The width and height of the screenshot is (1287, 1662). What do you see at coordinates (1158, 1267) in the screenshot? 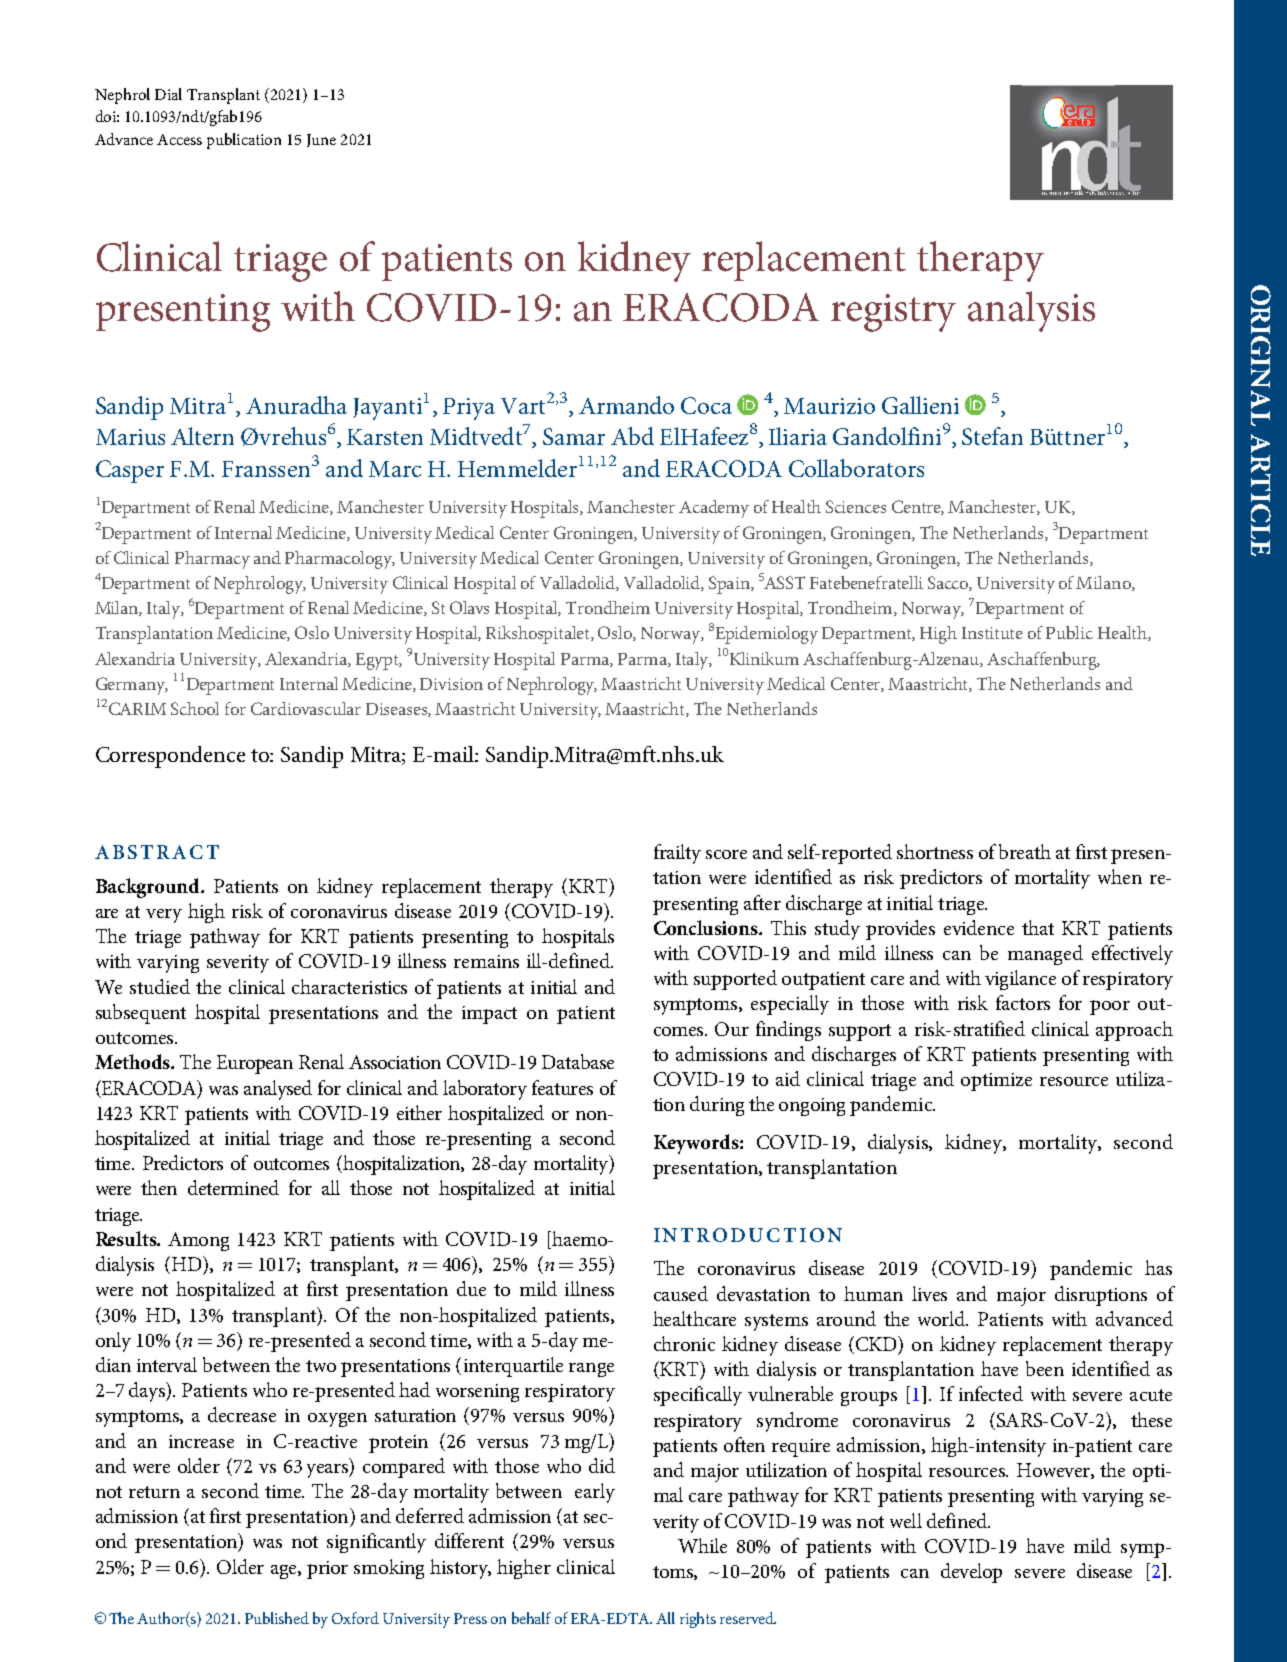
I see `has` at bounding box center [1158, 1267].
